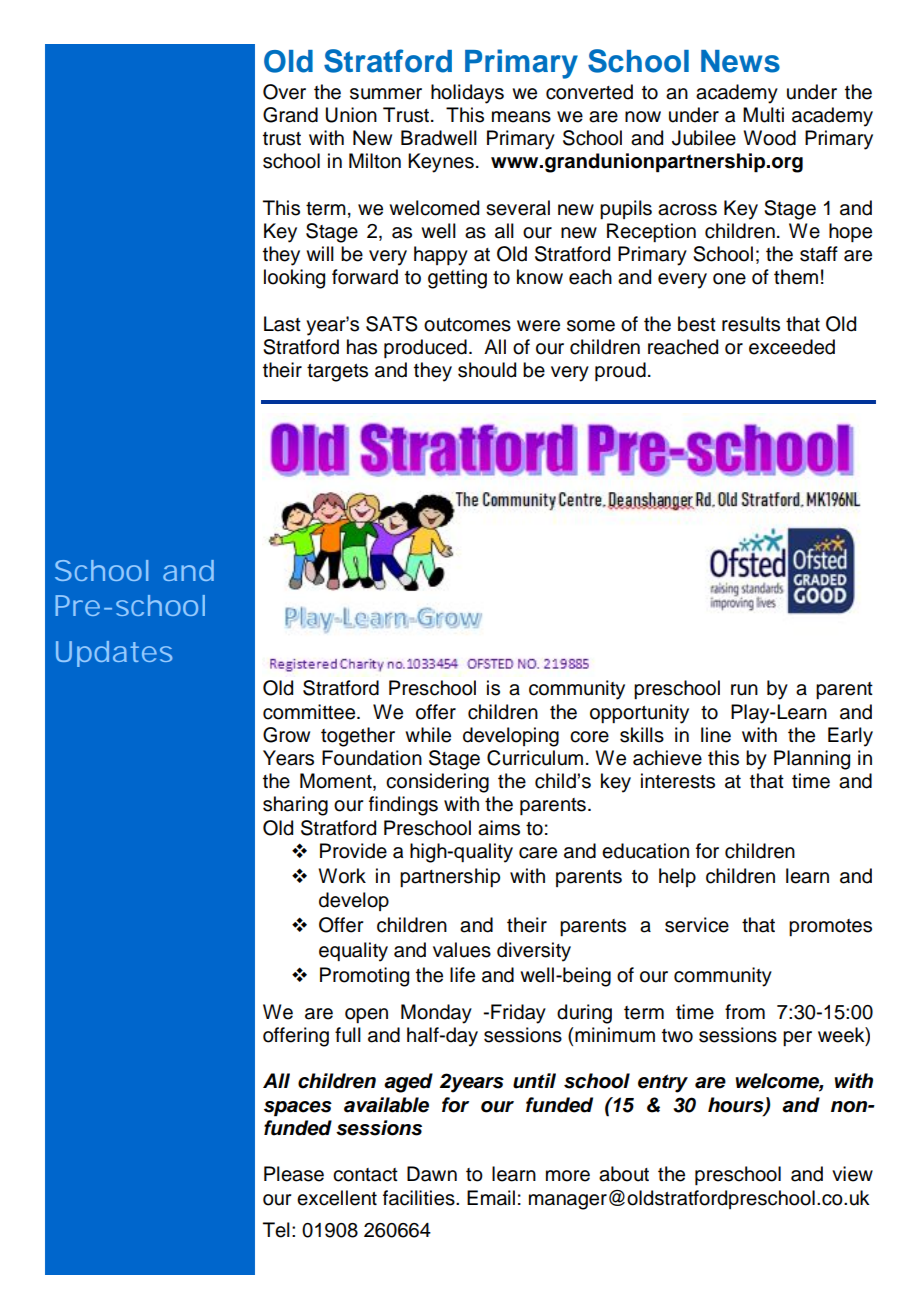 The width and height of the screenshot is (924, 1308). Describe the element at coordinates (763, 115) in the screenshot. I see `Multi` at that location.
